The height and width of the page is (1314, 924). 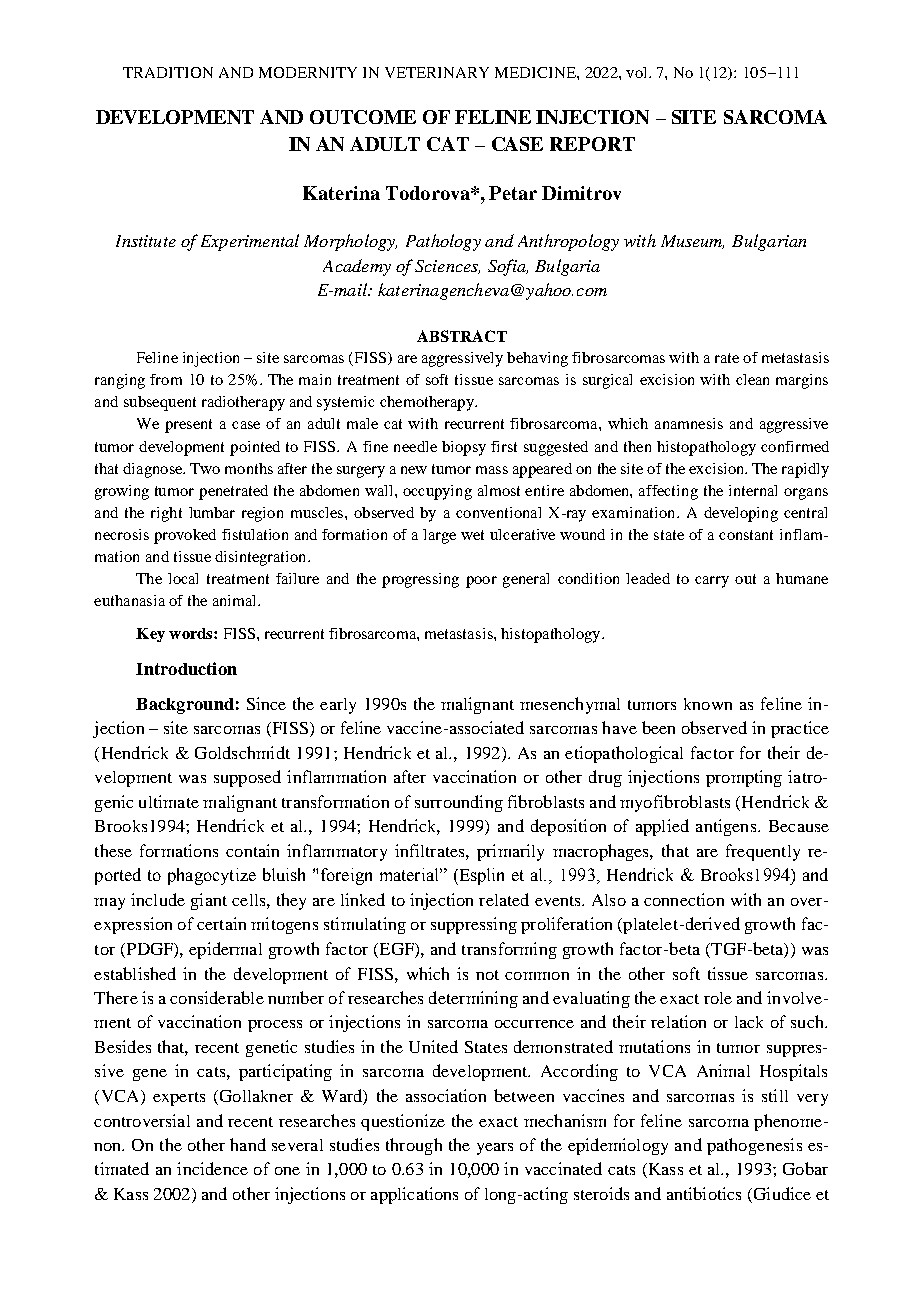 What do you see at coordinates (437, 72) in the page?
I see `VETERINARY` at bounding box center [437, 72].
